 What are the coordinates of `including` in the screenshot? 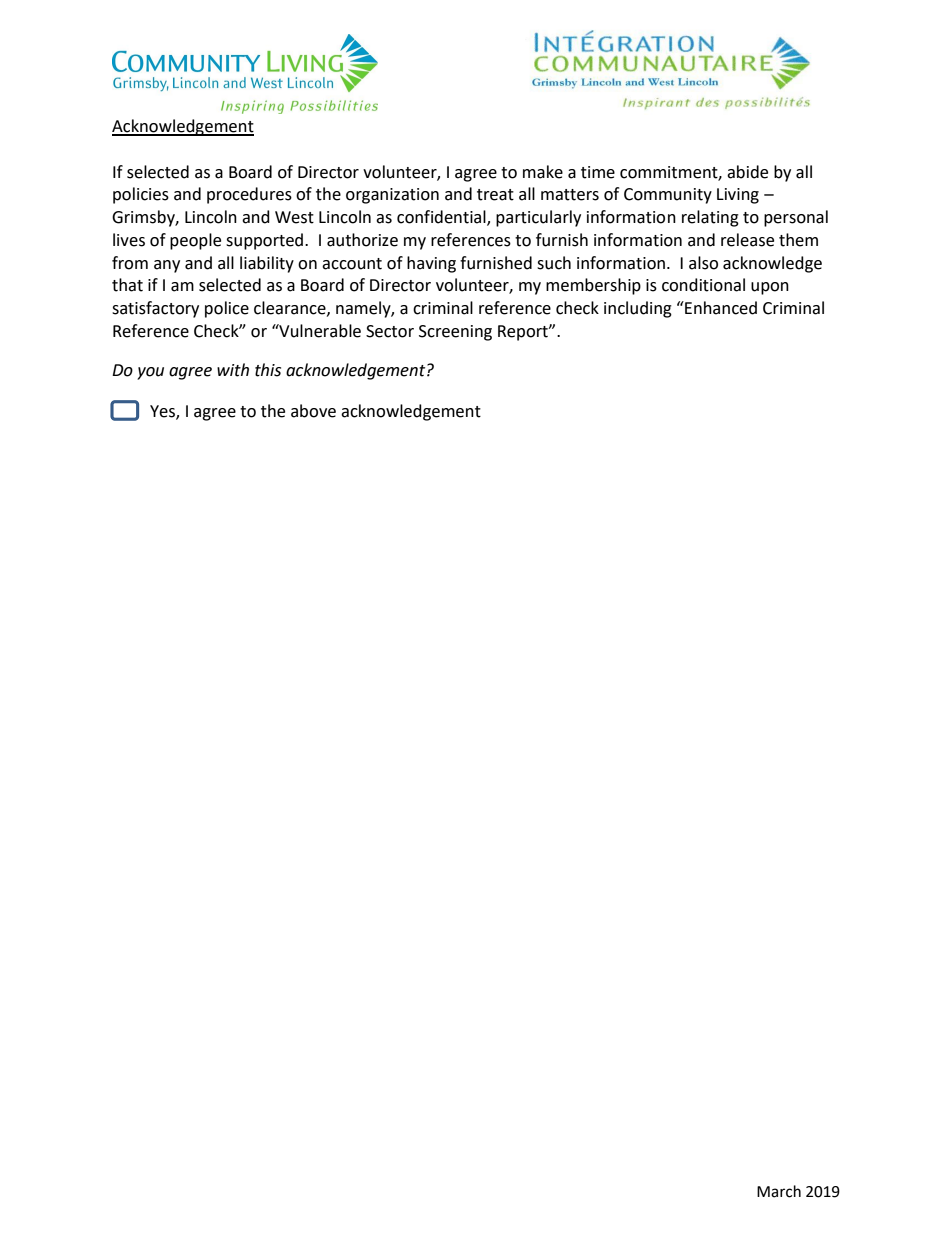 It's located at (638, 309).
